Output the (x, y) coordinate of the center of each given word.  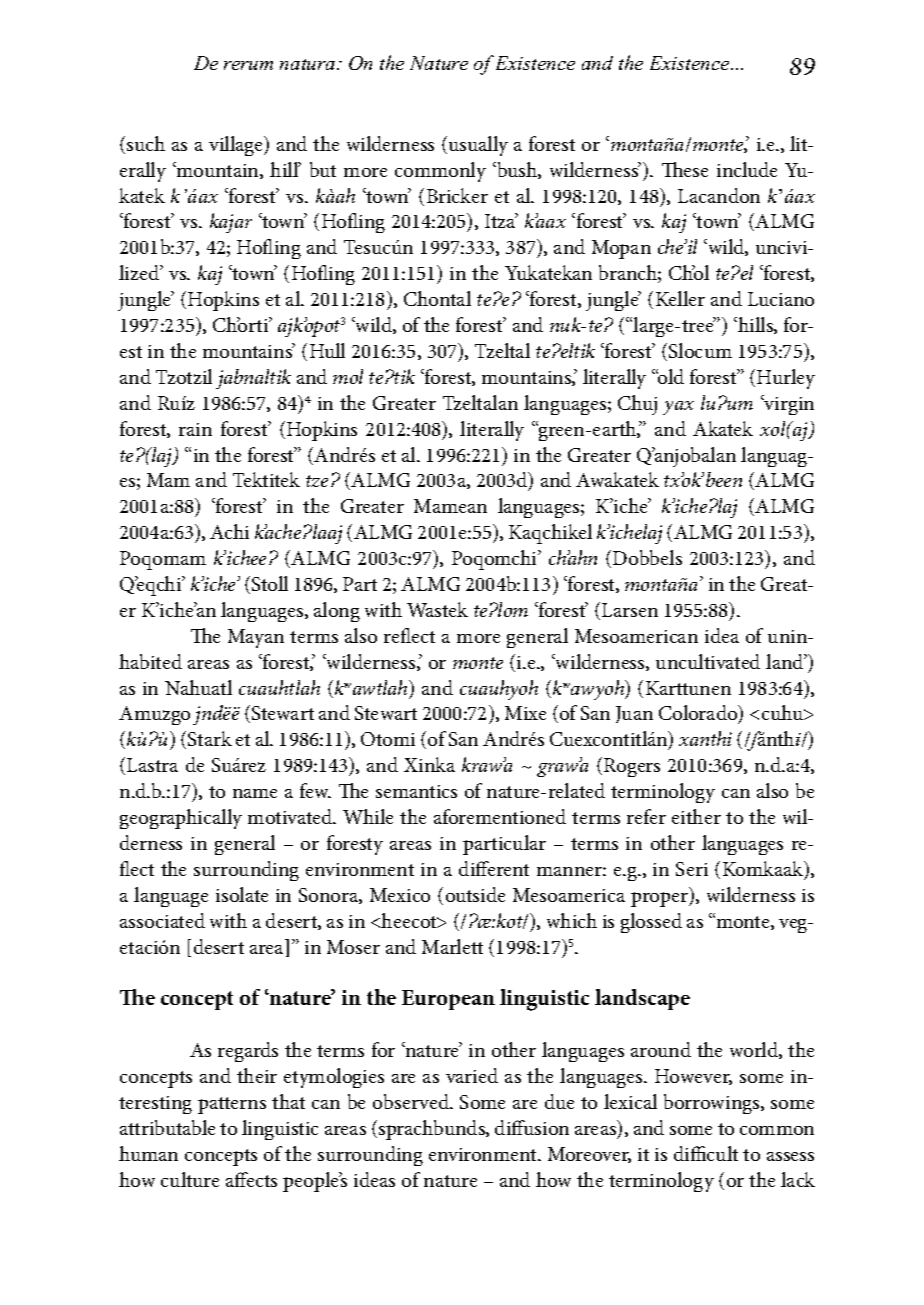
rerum (248, 65)
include (747, 169)
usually (478, 146)
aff (238, 1179)
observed (412, 1101)
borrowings (713, 1104)
